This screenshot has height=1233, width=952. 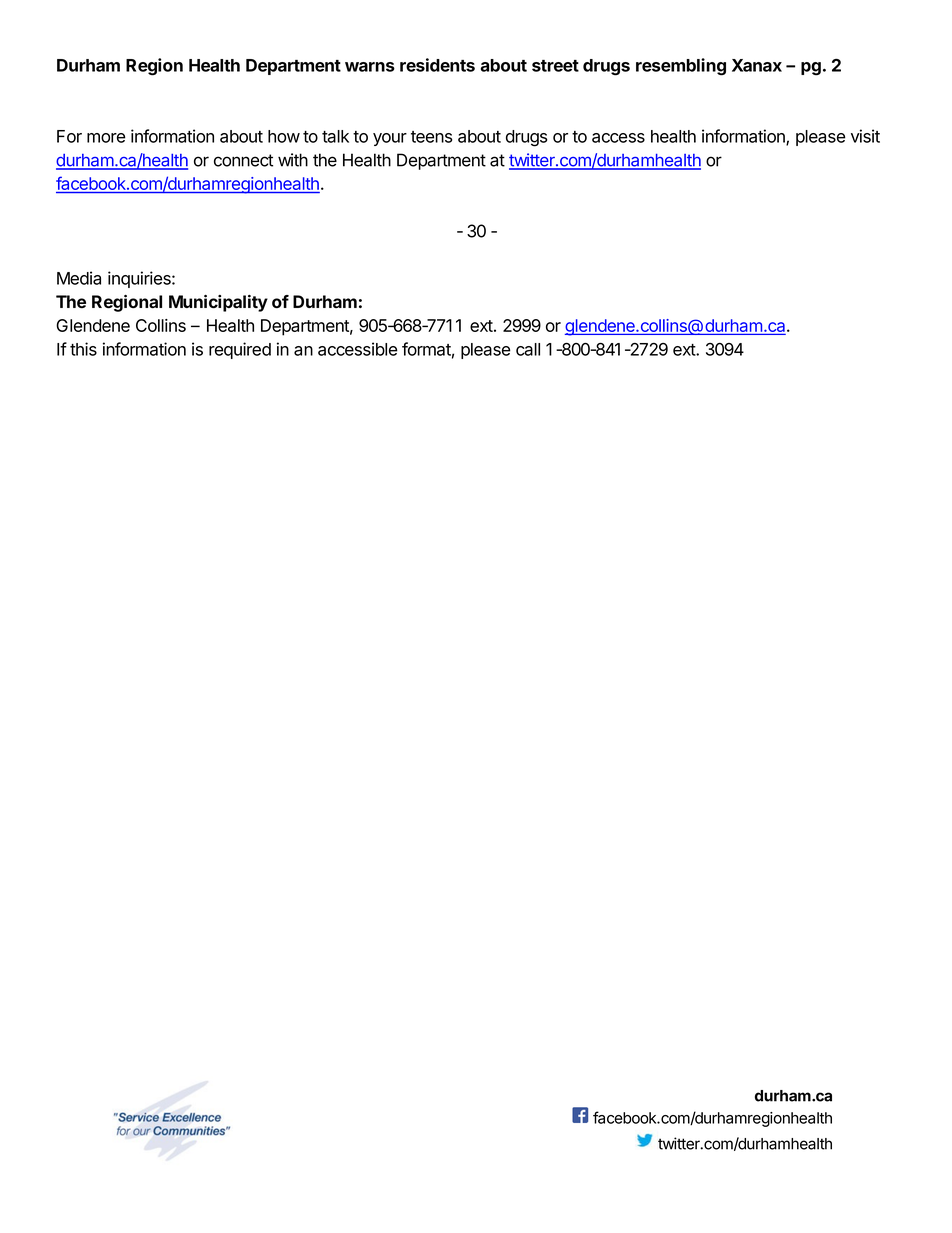 I want to click on Xanax, so click(x=757, y=65).
